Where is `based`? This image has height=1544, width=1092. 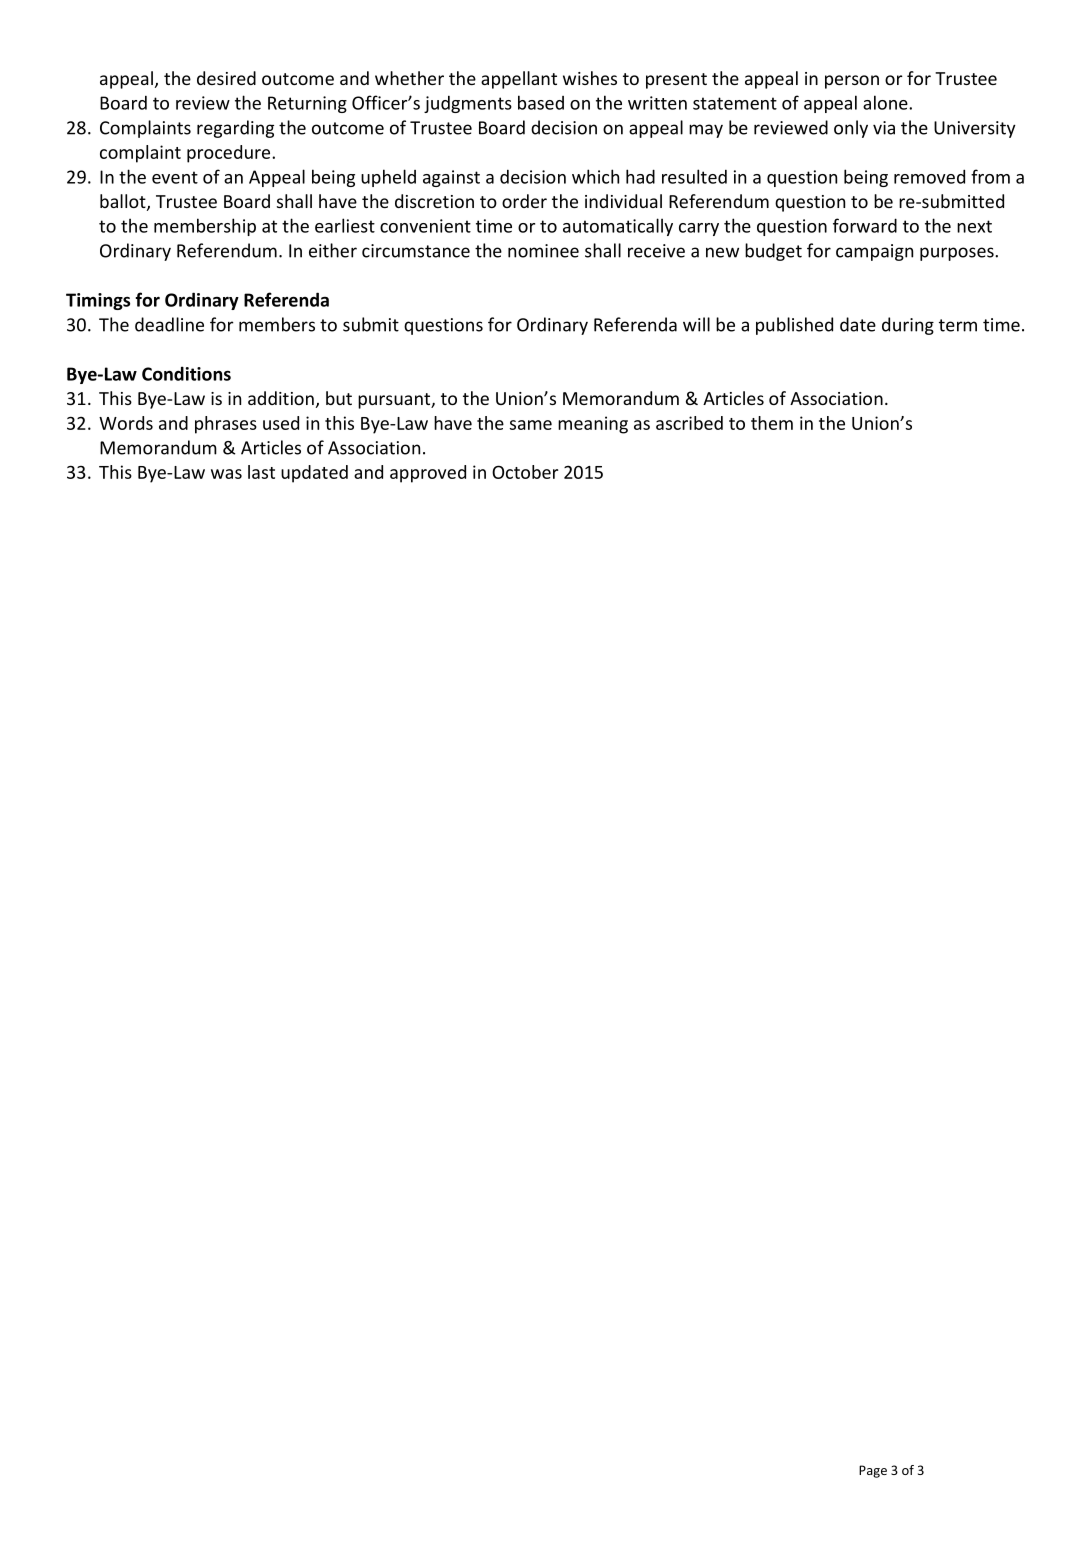 based is located at coordinates (541, 102).
